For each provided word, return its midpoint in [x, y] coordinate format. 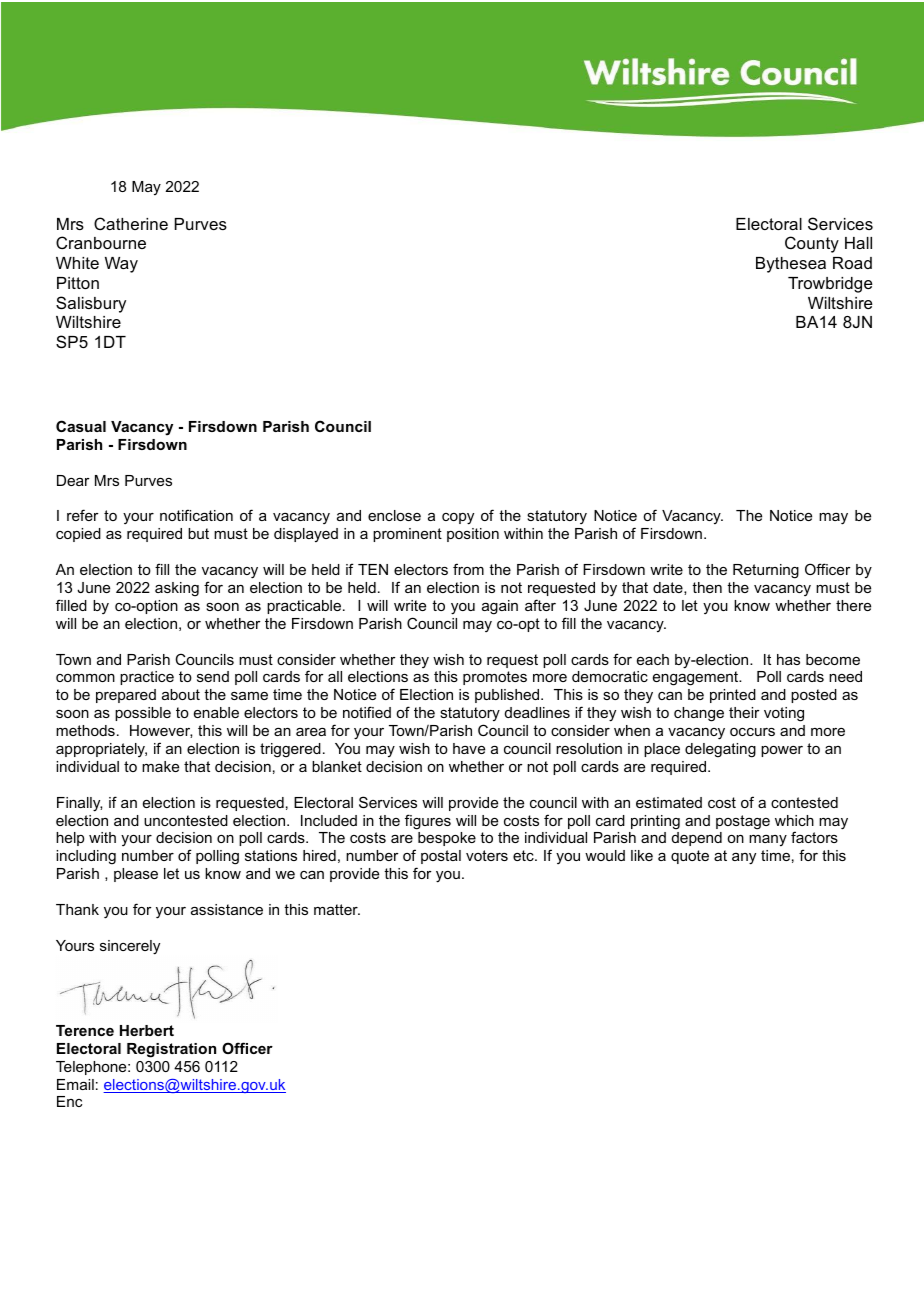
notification [196, 515]
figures [428, 822]
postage [743, 822]
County [812, 244]
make [160, 766]
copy [458, 519]
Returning [766, 571]
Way [121, 265]
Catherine [131, 223]
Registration [171, 1050]
